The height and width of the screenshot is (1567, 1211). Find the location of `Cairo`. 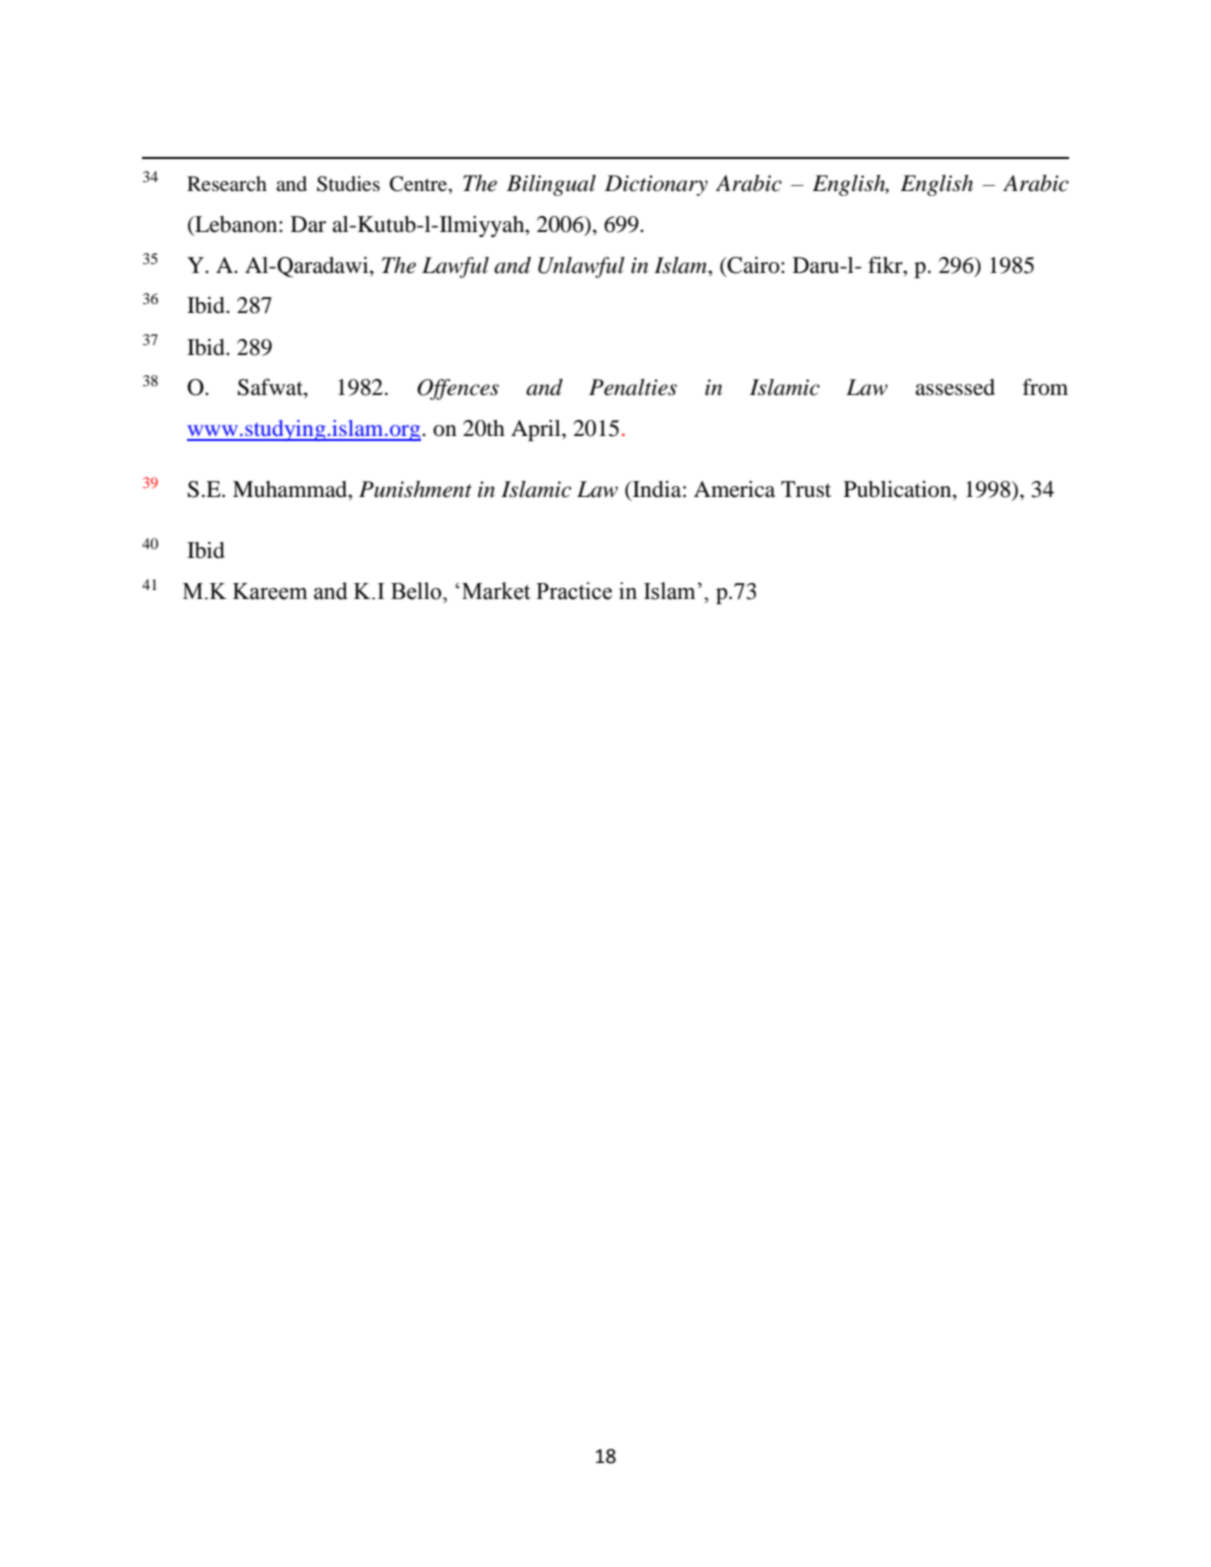

Cairo is located at coordinates (753, 265).
